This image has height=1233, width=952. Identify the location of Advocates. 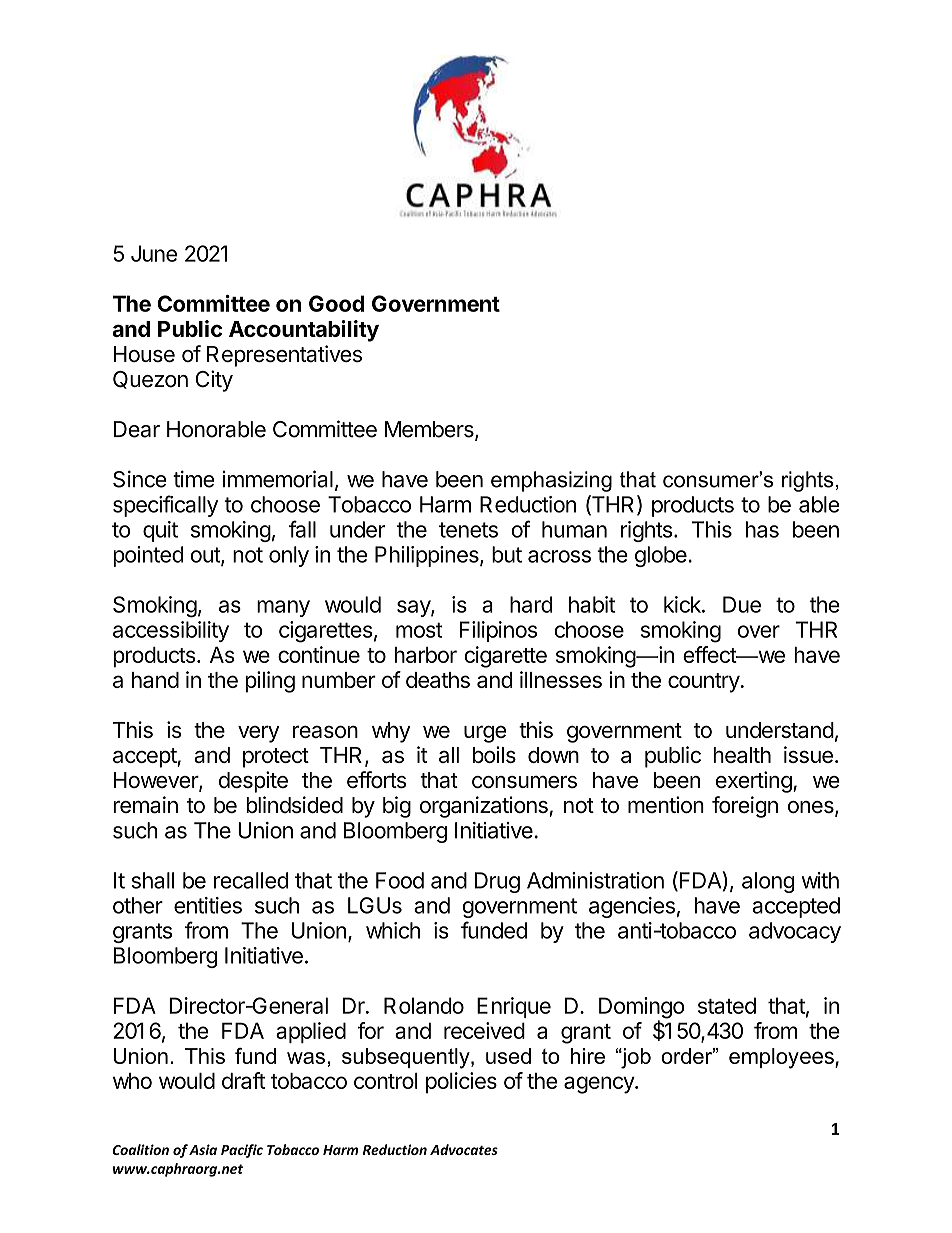
(464, 1149).
